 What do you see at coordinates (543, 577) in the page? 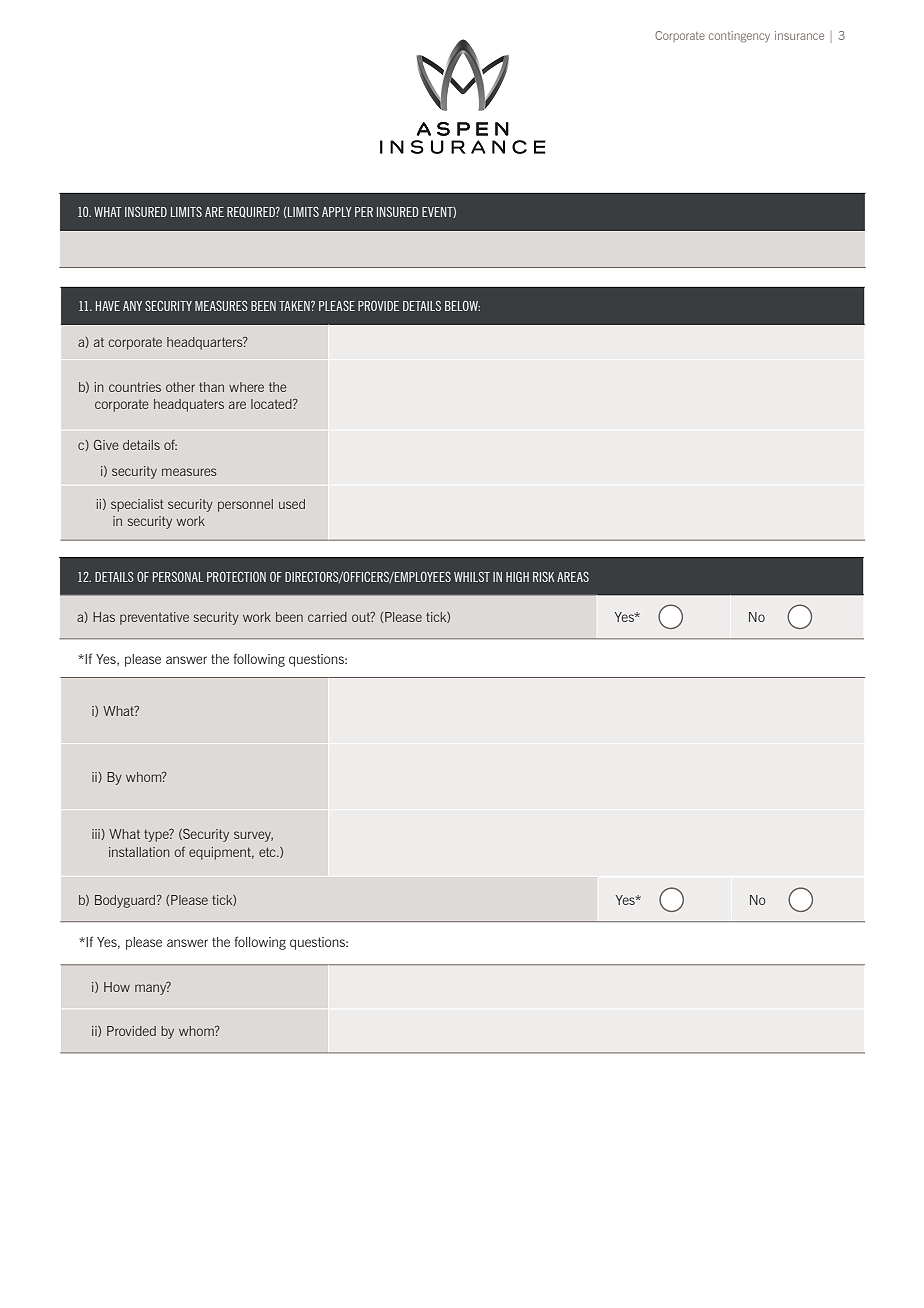
I see `RISK` at bounding box center [543, 577].
